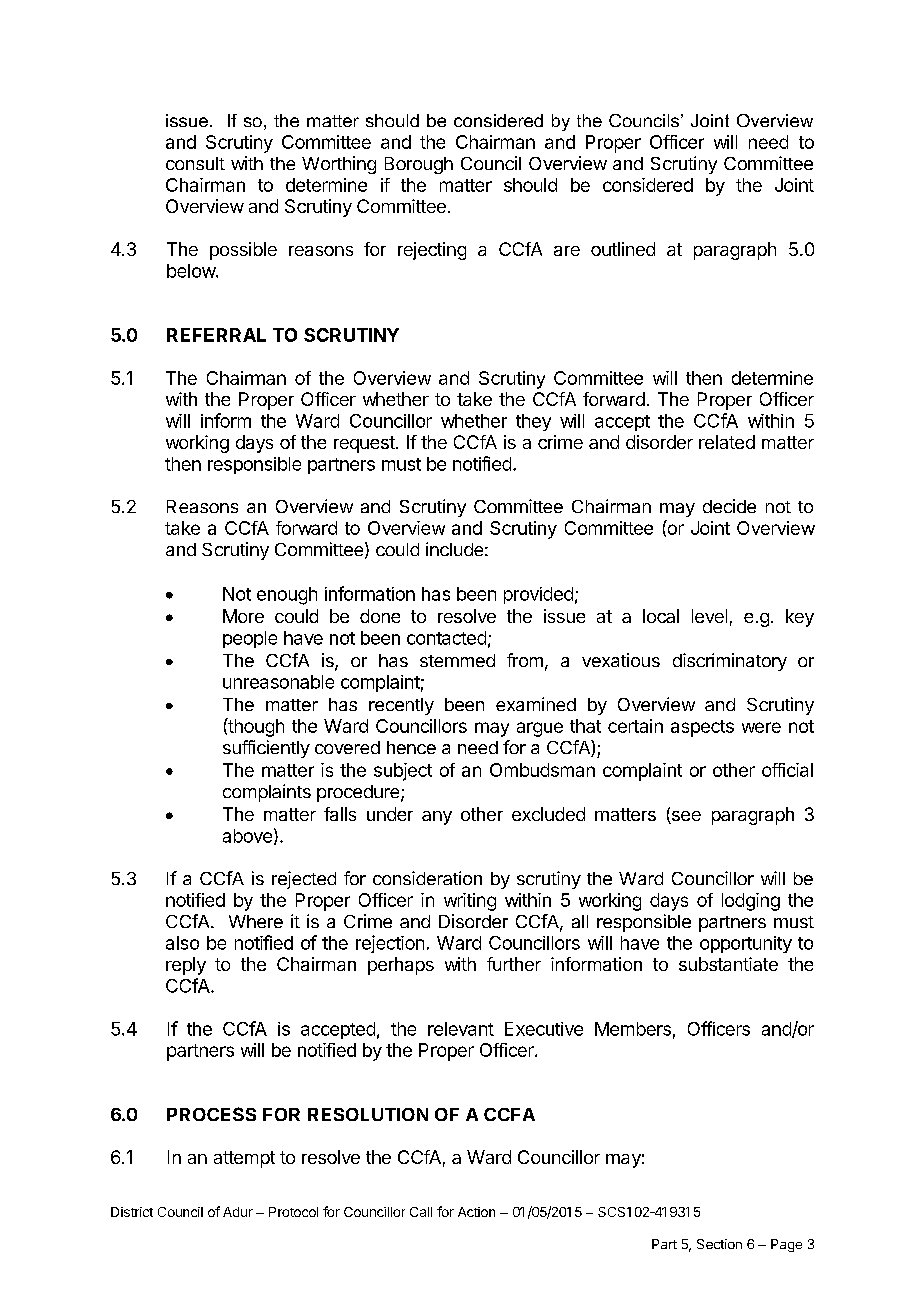 The image size is (924, 1308). I want to click on relevant, so click(461, 1029).
